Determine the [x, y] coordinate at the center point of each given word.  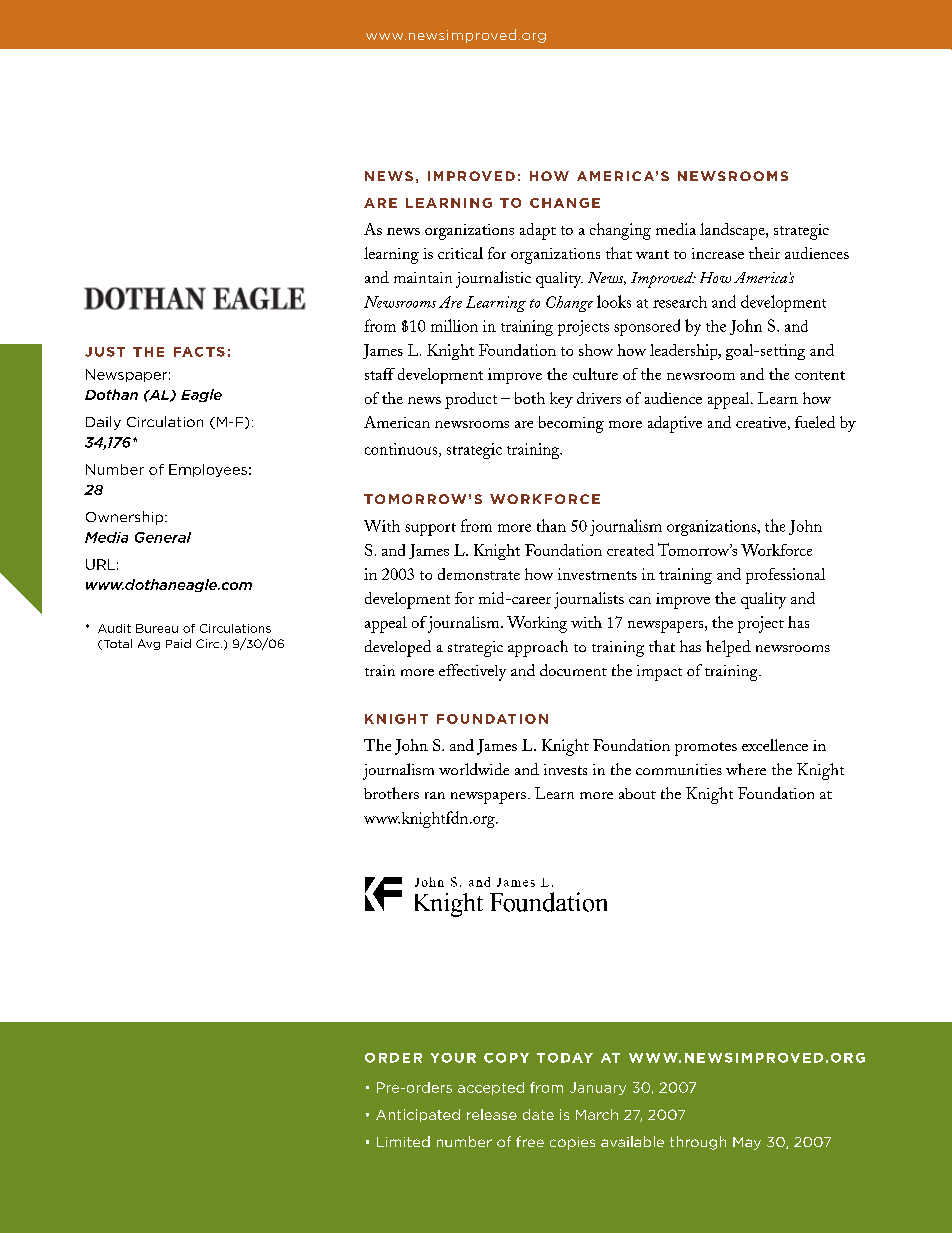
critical [460, 253]
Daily [103, 423]
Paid [178, 643]
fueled [815, 422]
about [637, 793]
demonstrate [479, 574]
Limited [403, 1141]
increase [718, 253]
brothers [391, 793]
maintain [423, 277]
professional [785, 576]
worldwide [474, 769]
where [746, 769]
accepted [491, 1088]
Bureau [157, 628]
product [471, 400]
